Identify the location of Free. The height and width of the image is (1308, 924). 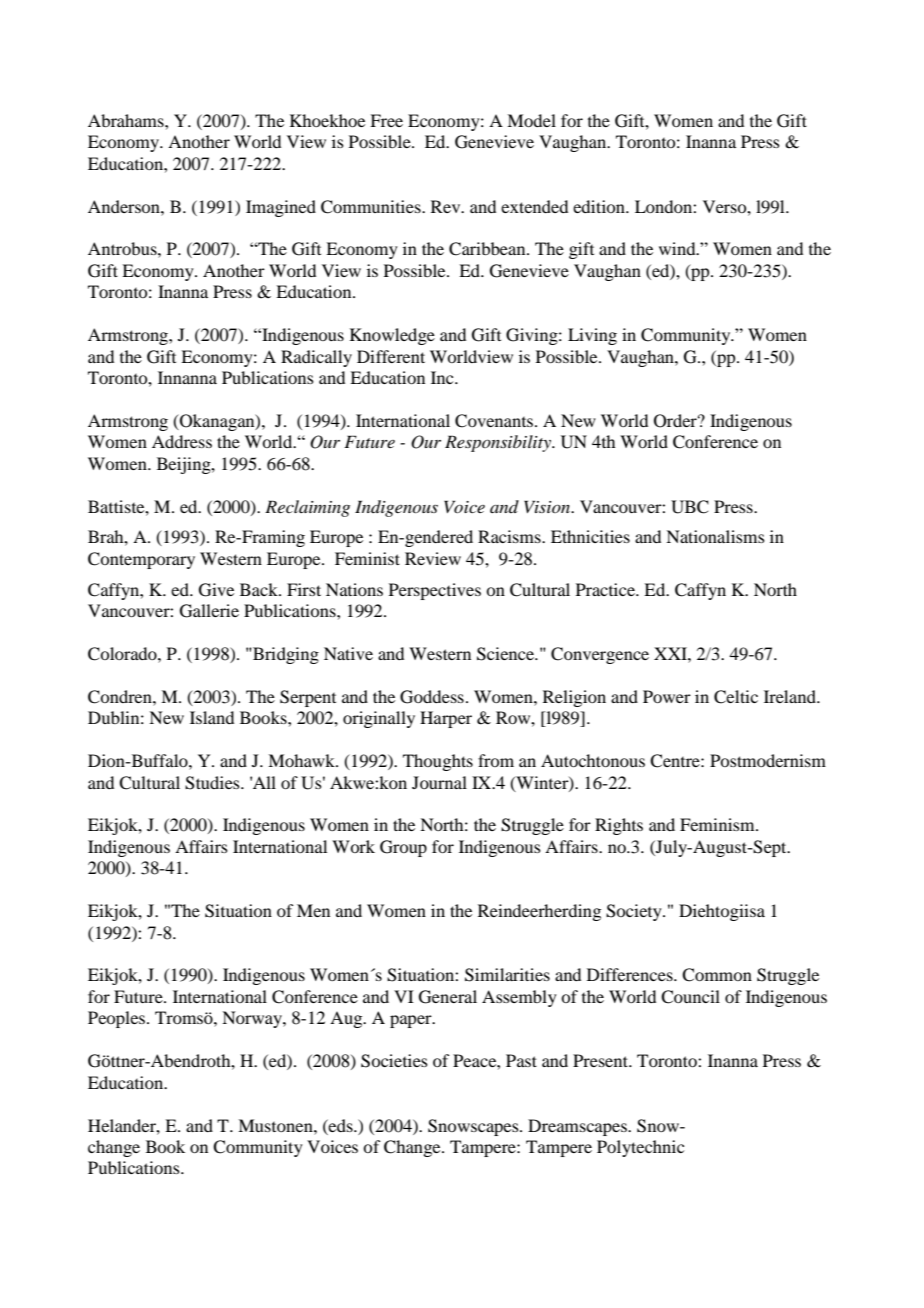
(386, 120).
